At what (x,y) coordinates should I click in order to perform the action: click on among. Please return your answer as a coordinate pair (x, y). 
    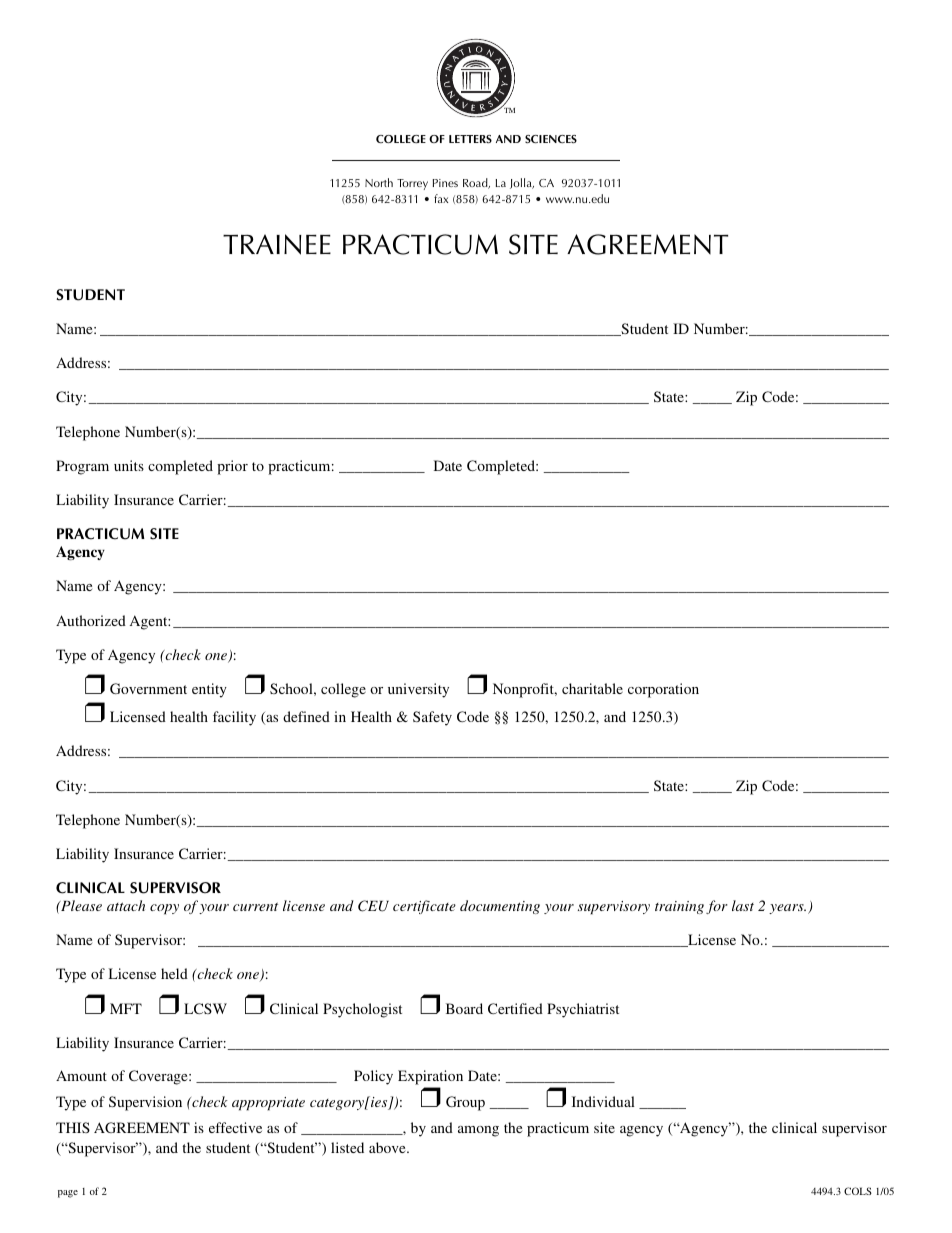
    Looking at the image, I should click on (478, 1131).
